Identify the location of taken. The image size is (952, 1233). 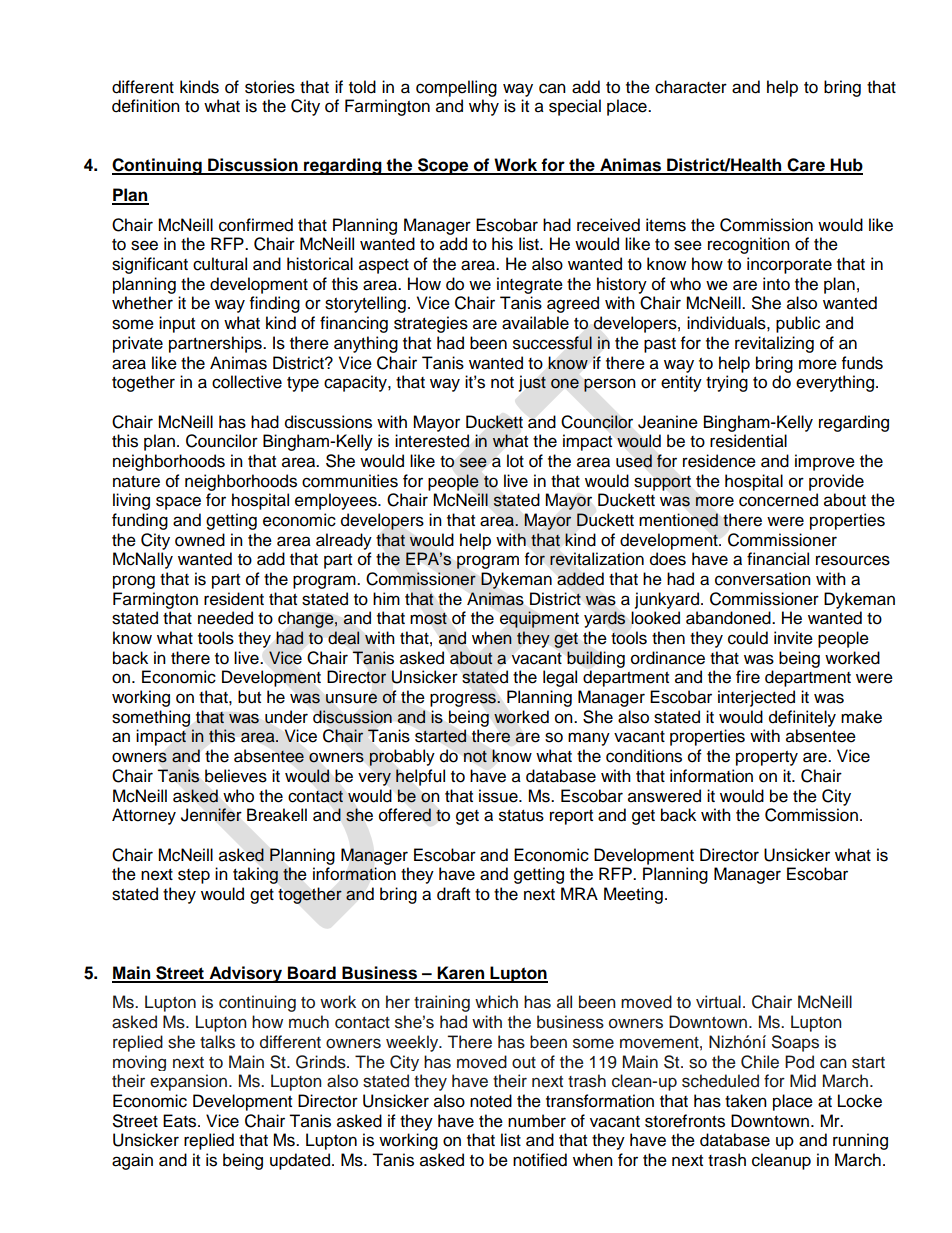
(746, 1101).
